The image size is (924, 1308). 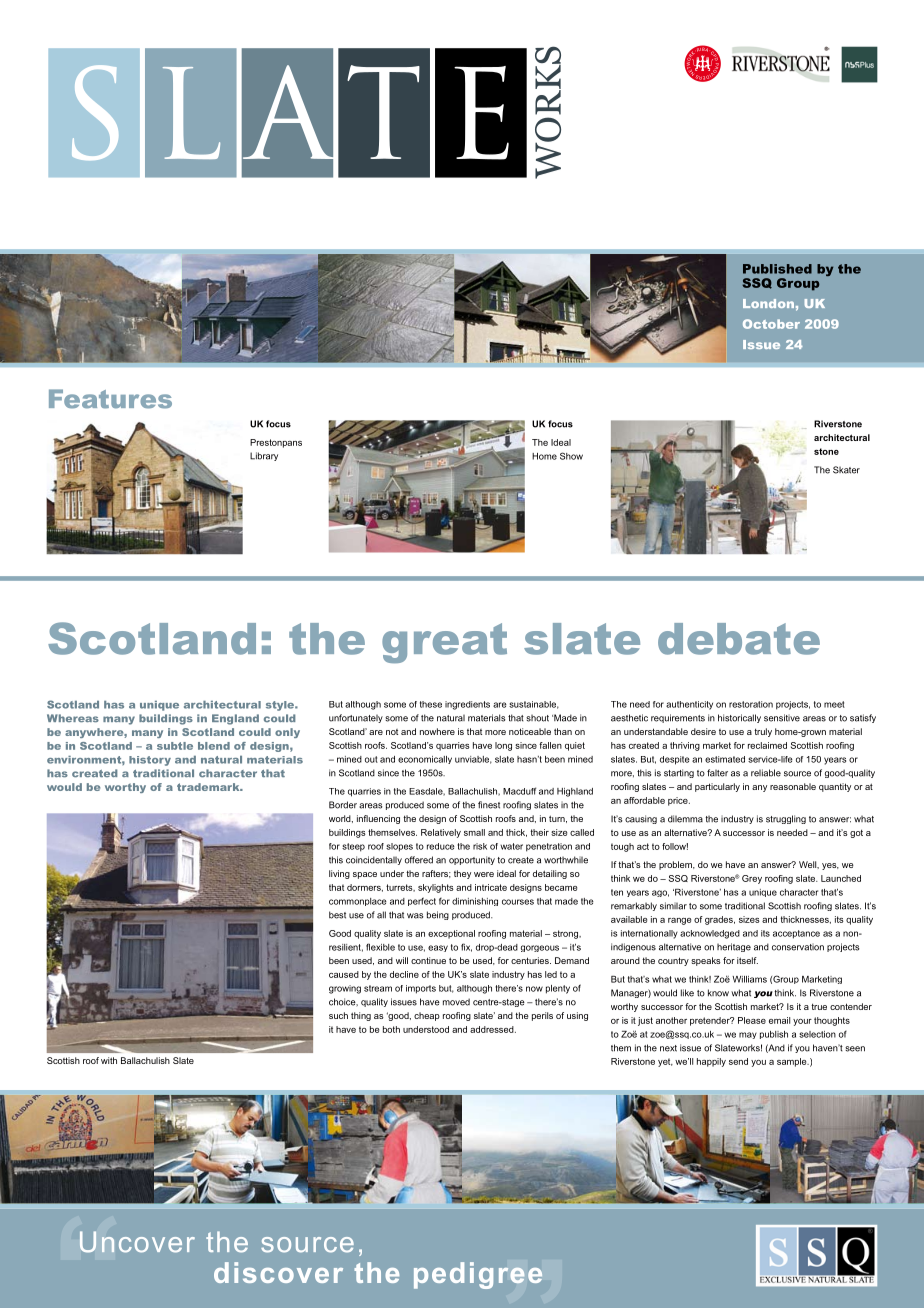 I want to click on England, so click(x=235, y=719).
